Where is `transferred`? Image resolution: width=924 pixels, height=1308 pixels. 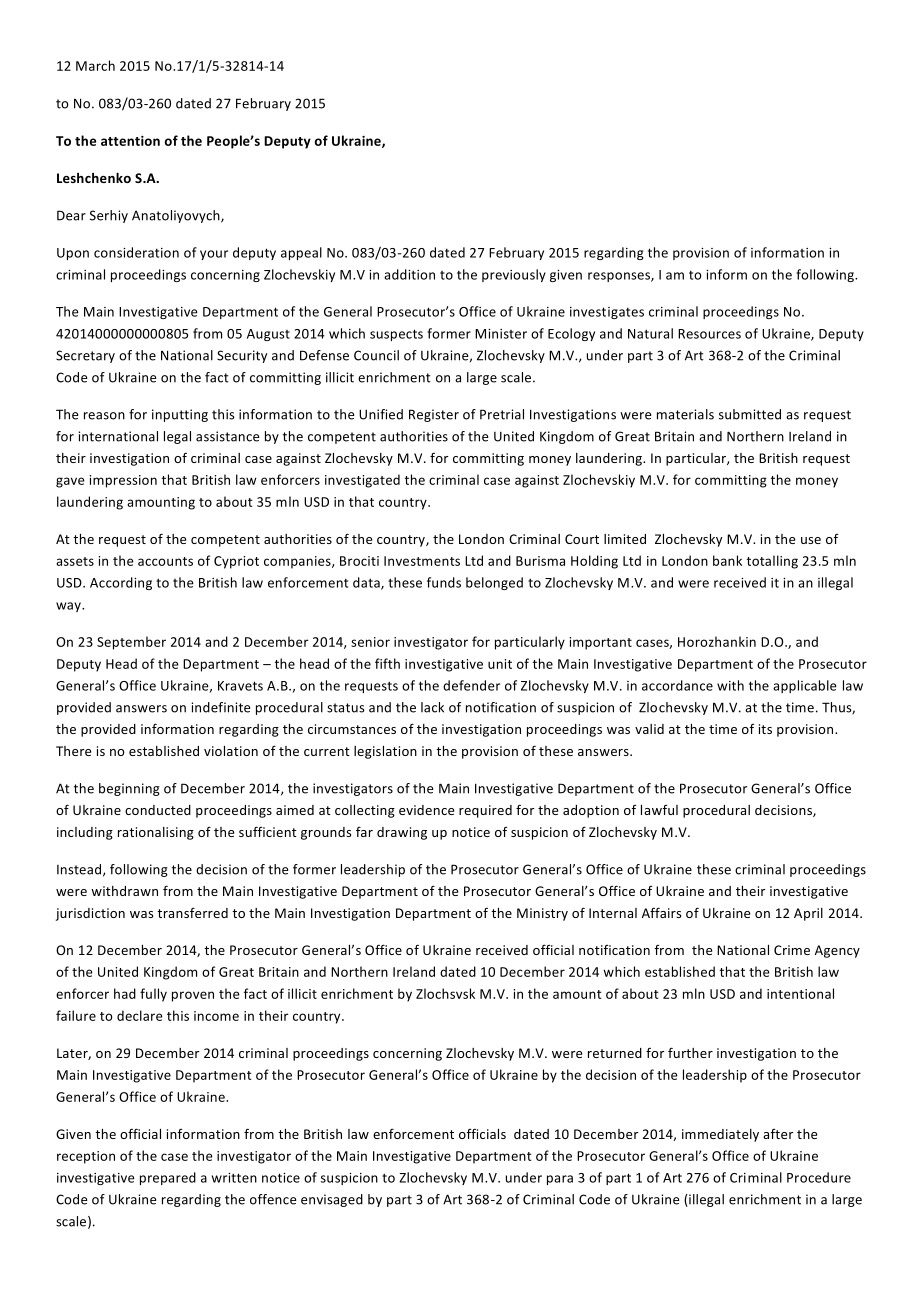 transferred is located at coordinates (192, 912).
